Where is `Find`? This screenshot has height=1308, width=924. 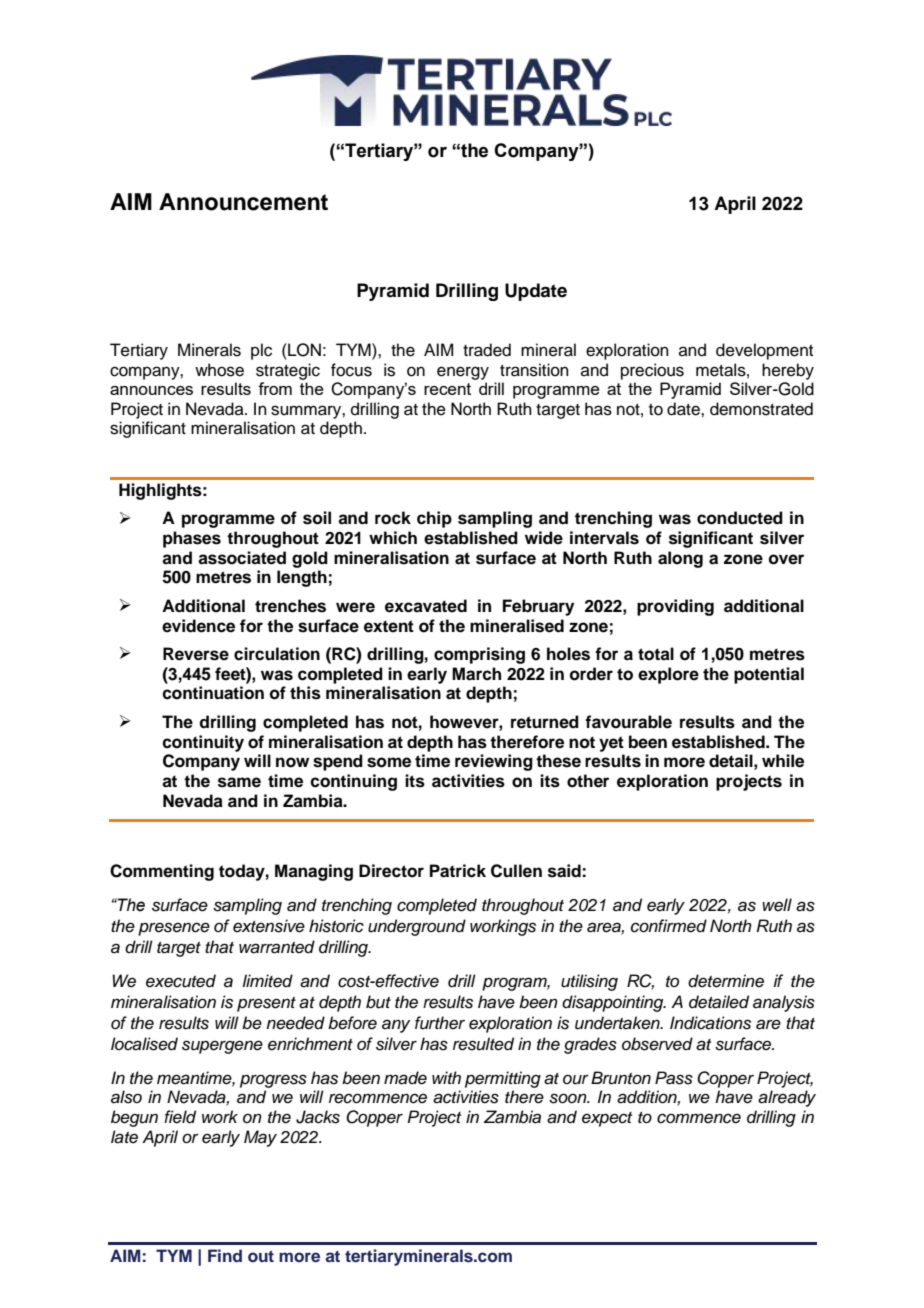
Find is located at coordinates (225, 1255).
